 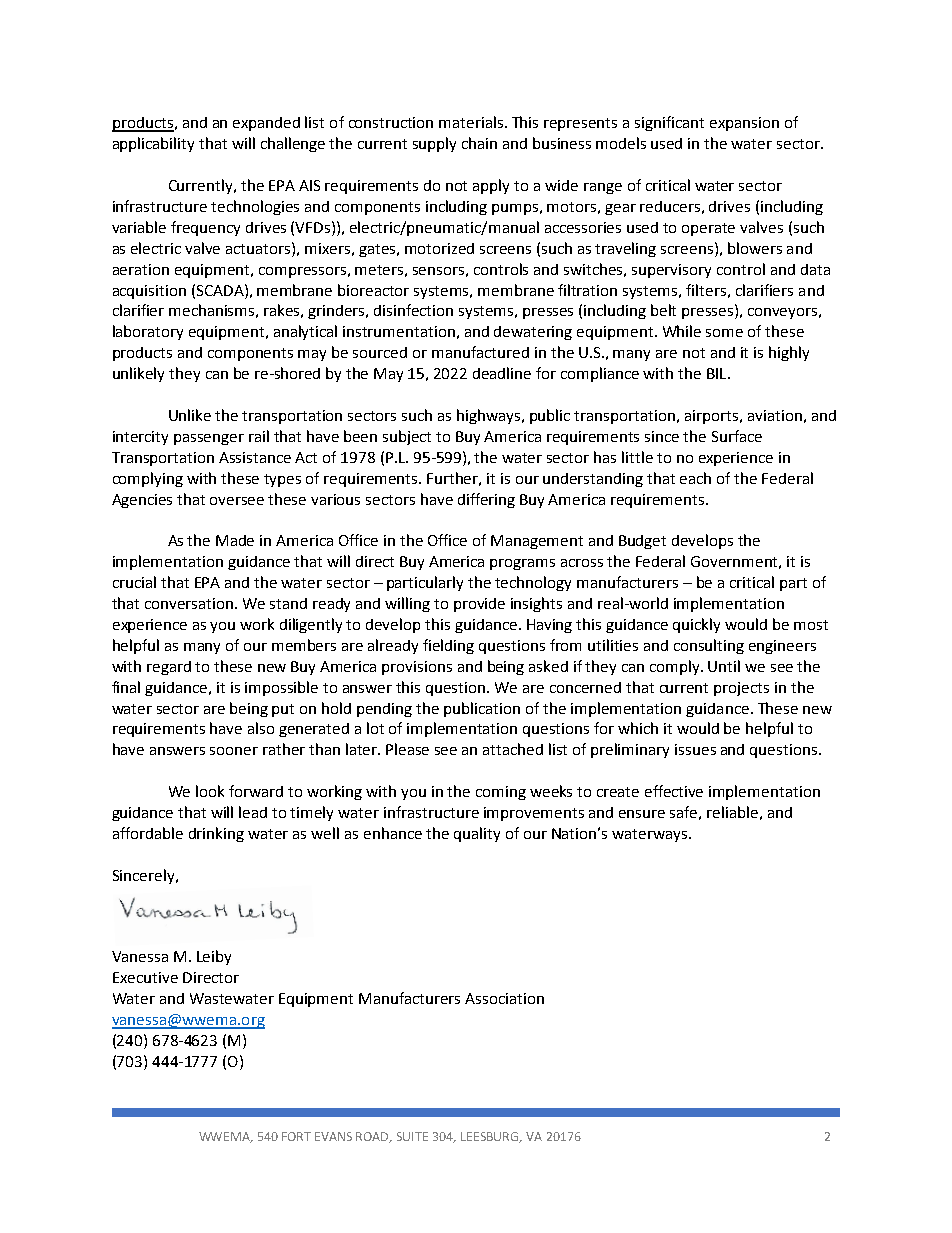 What do you see at coordinates (210, 791) in the page?
I see `look` at bounding box center [210, 791].
